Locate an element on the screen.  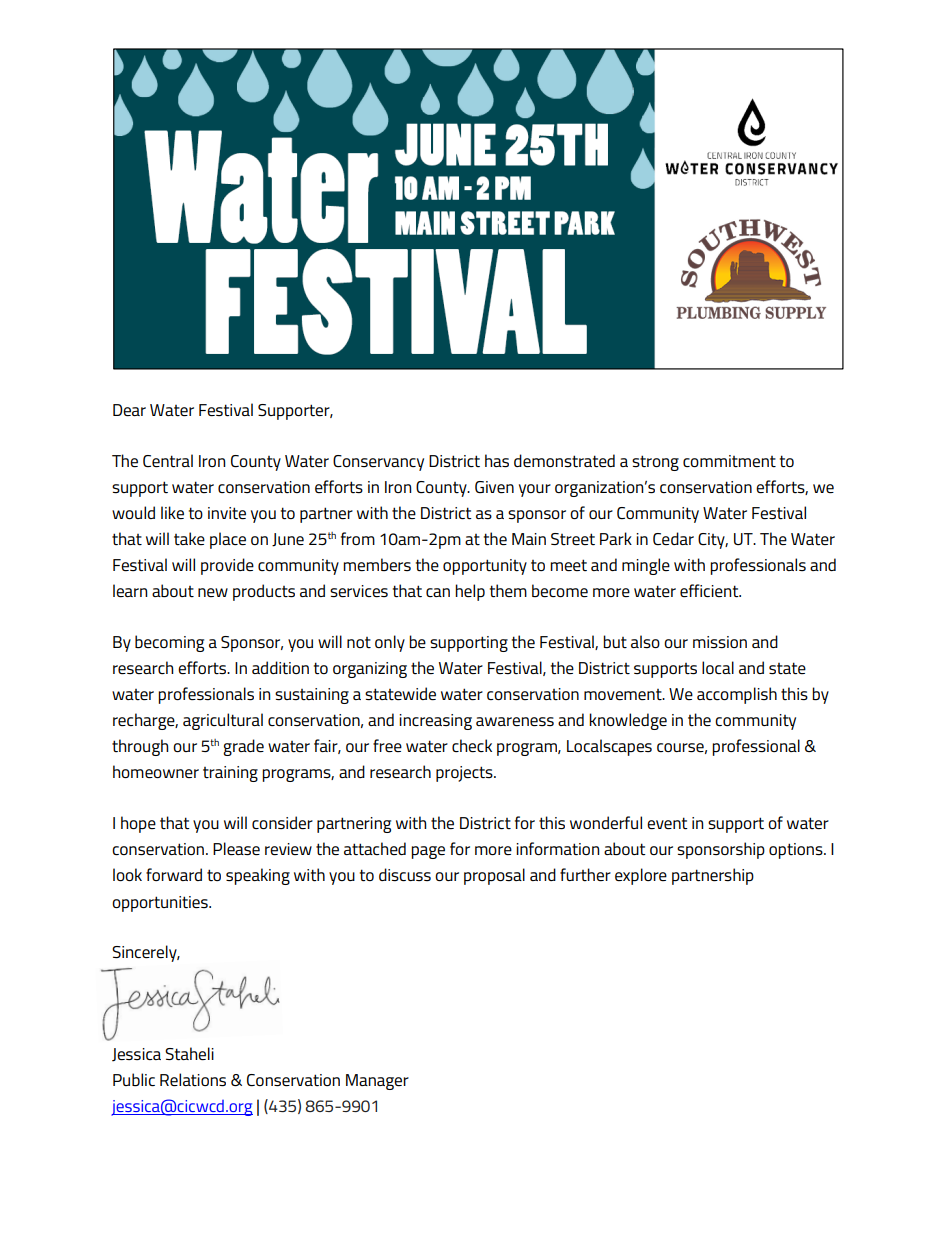
efficient is located at coordinates (710, 591).
